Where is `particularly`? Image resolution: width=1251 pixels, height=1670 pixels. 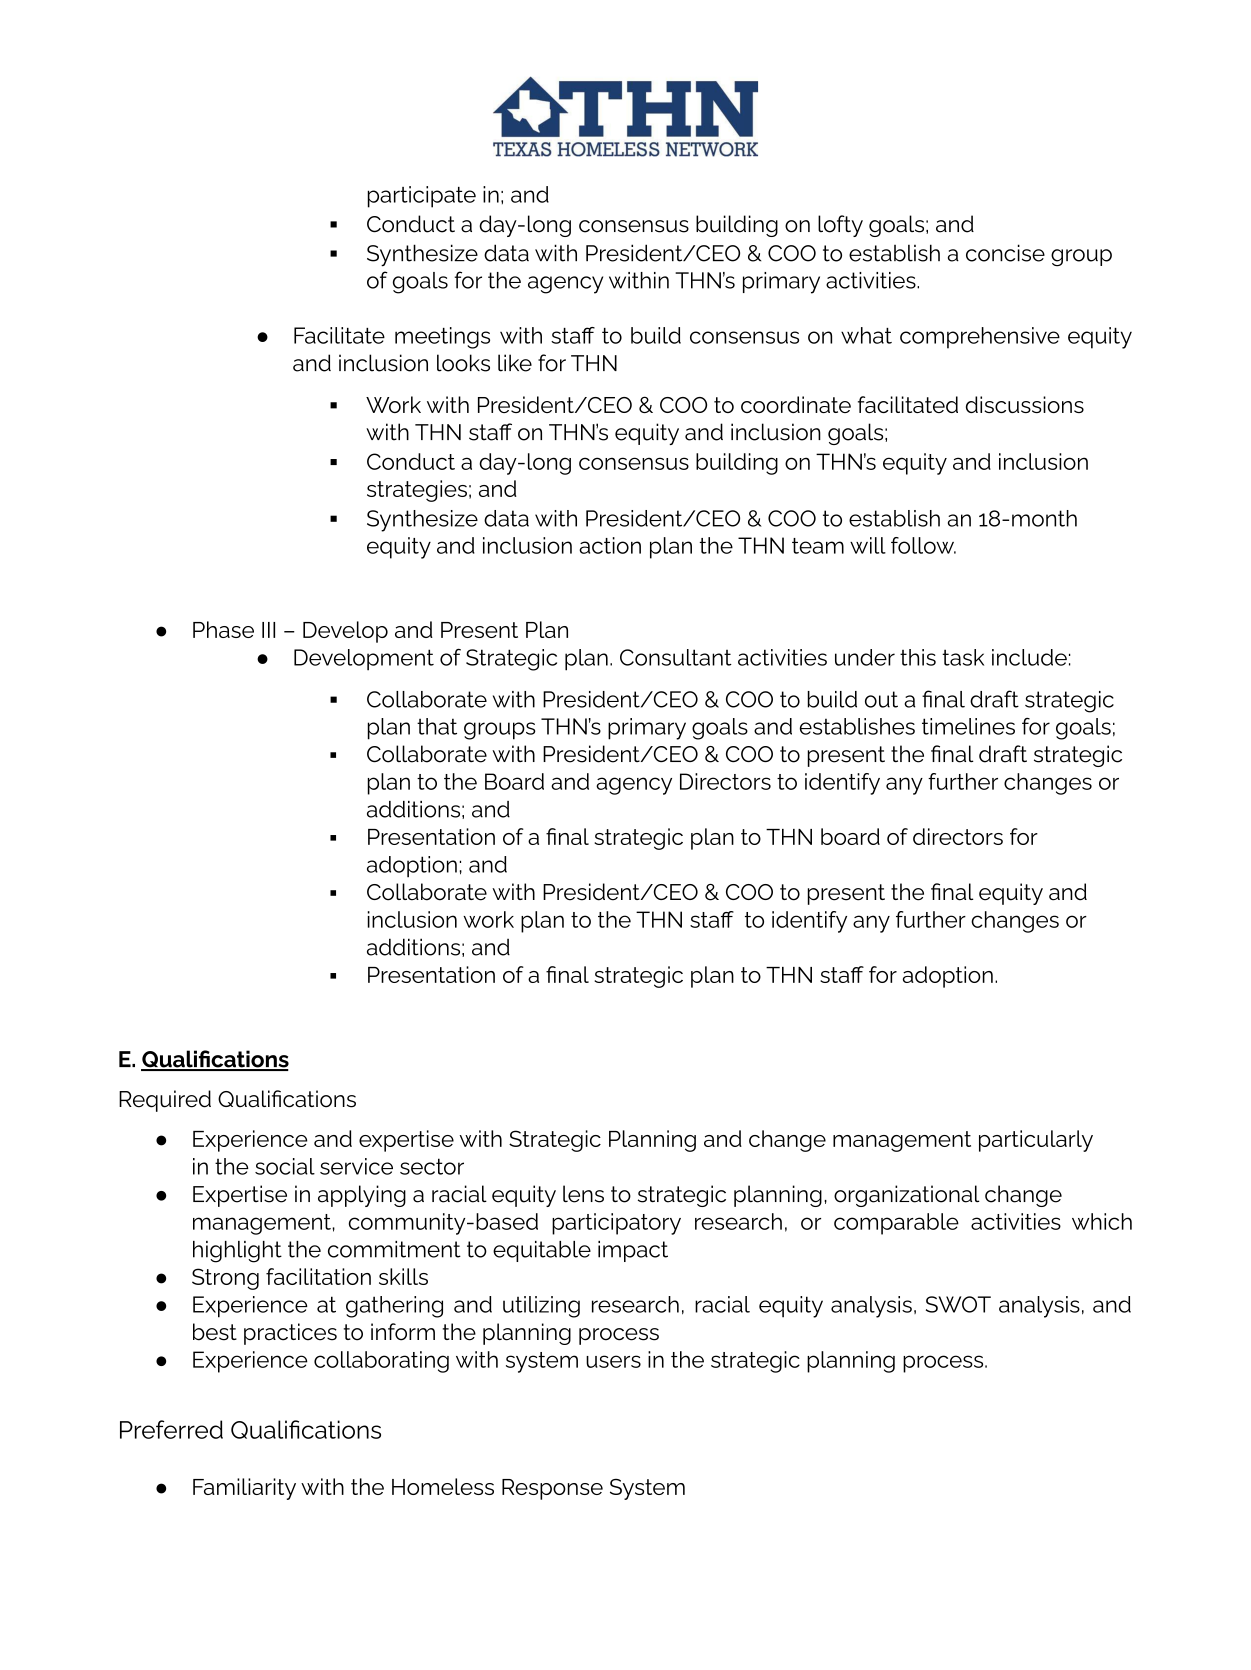
particularly is located at coordinates (1036, 1141).
